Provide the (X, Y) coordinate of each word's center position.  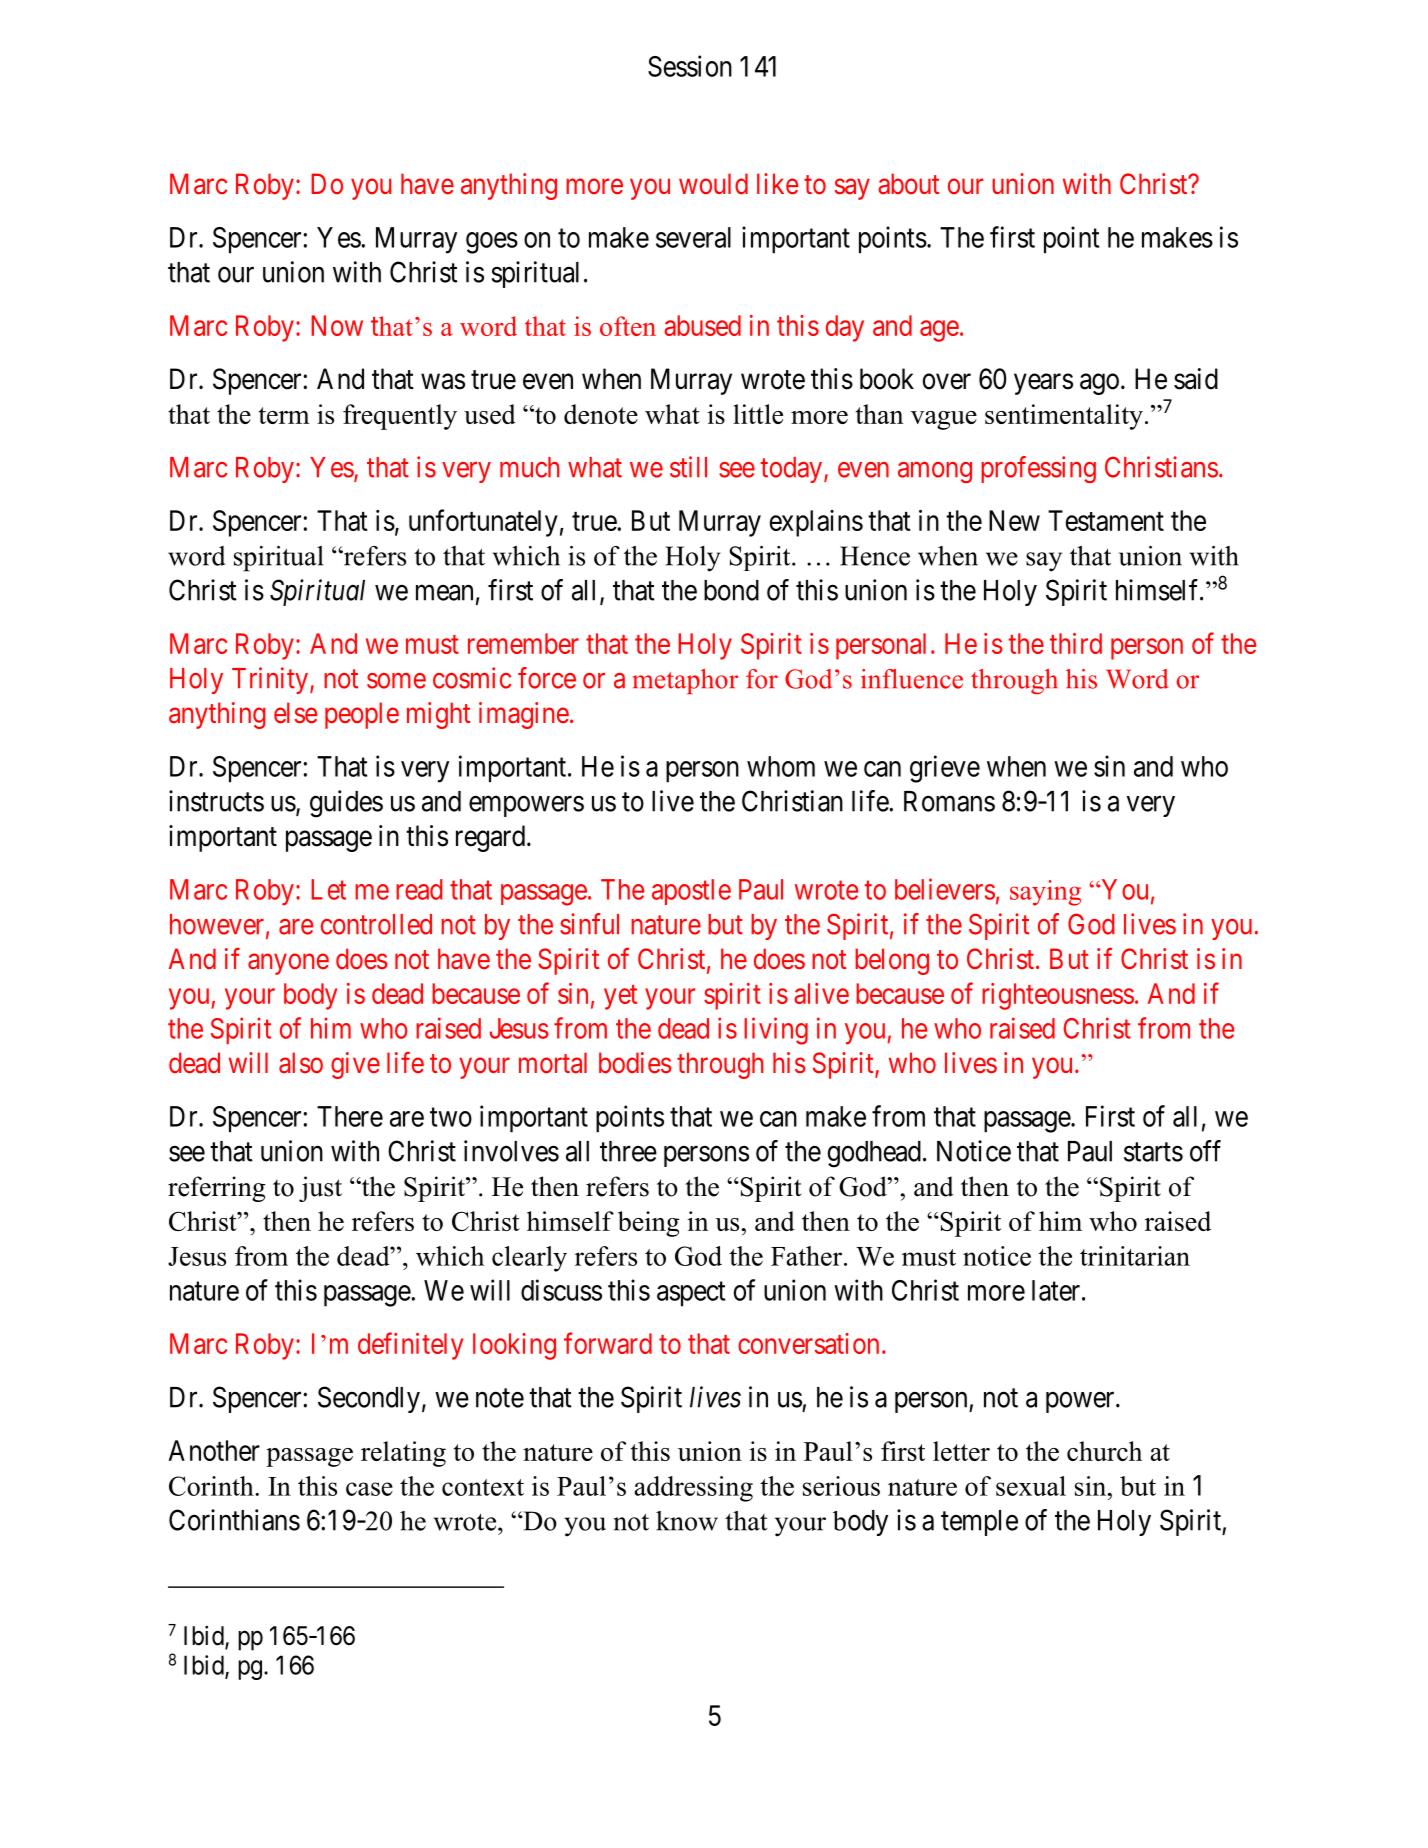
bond (731, 590)
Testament (1106, 520)
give (355, 1065)
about (908, 184)
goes (492, 243)
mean (444, 593)
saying (1045, 893)
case (369, 1489)
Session (690, 66)
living (776, 1031)
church (1104, 1451)
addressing (693, 1489)
